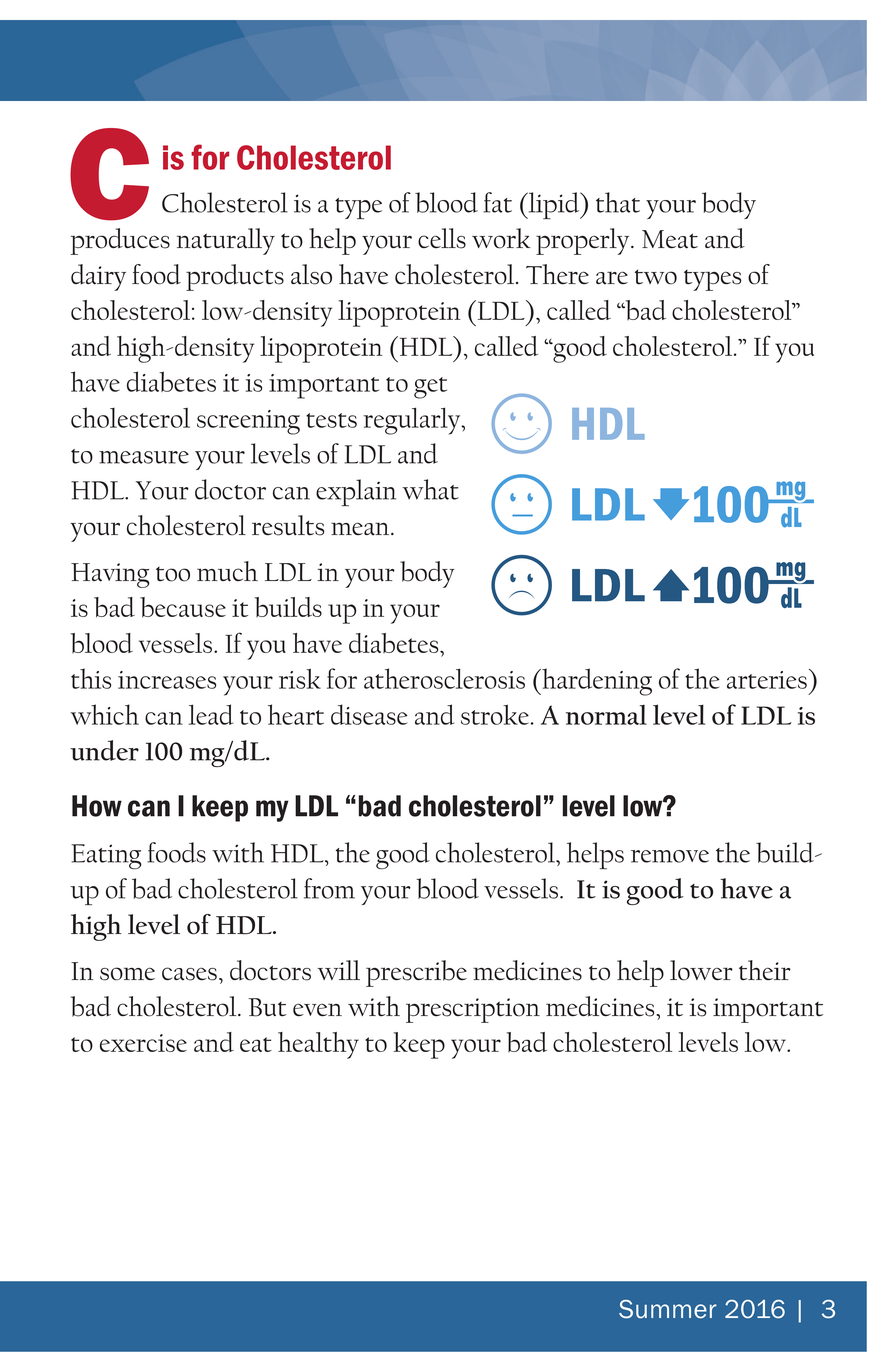 The image size is (887, 1372). What do you see at coordinates (143, 1043) in the screenshot?
I see `exercise` at bounding box center [143, 1043].
